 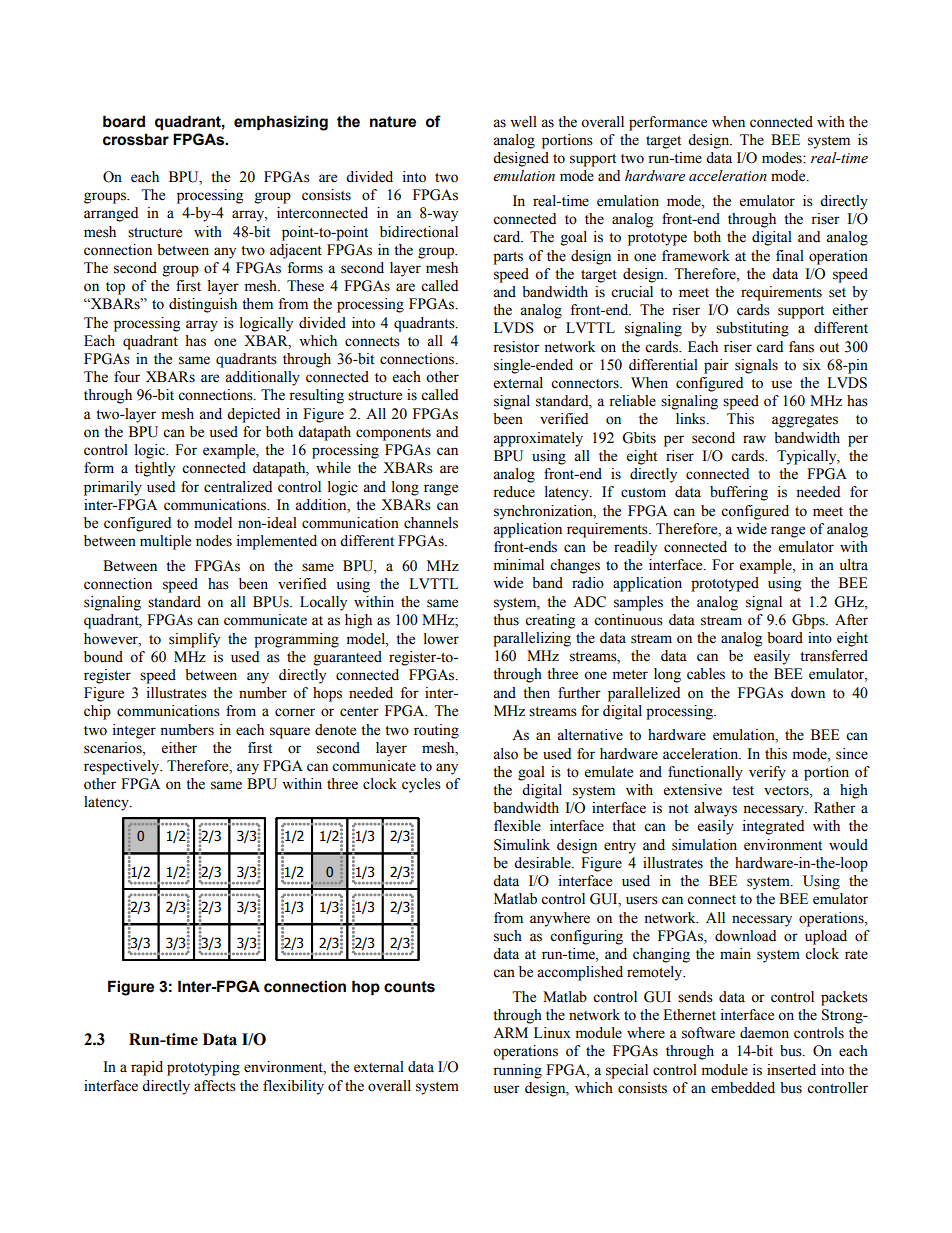 What do you see at coordinates (155, 469) in the screenshot?
I see `tightly` at bounding box center [155, 469].
